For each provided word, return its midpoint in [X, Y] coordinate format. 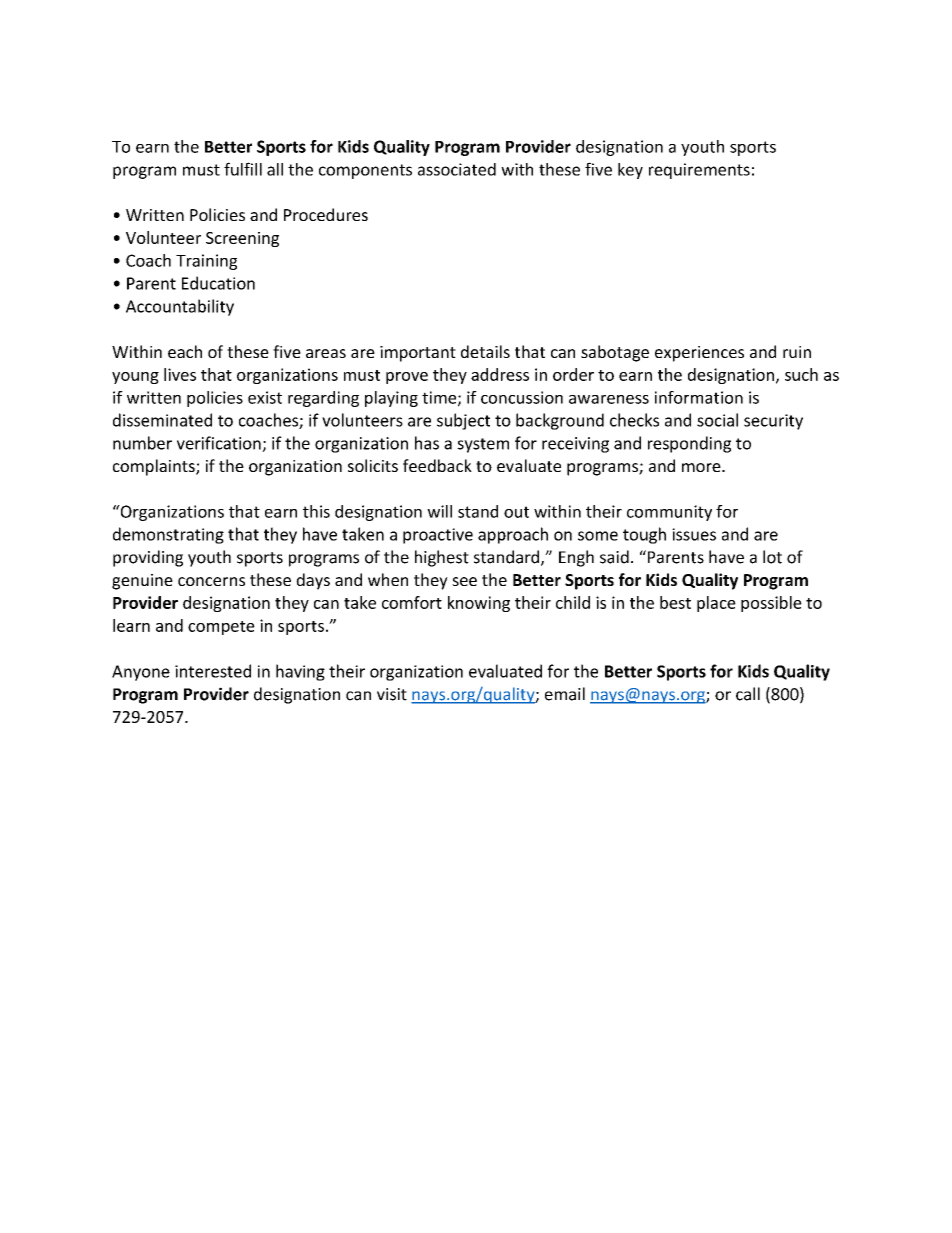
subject [463, 421]
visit [392, 694]
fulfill [243, 169]
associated [457, 169]
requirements [699, 171]
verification [220, 444]
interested [213, 671]
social [717, 420]
